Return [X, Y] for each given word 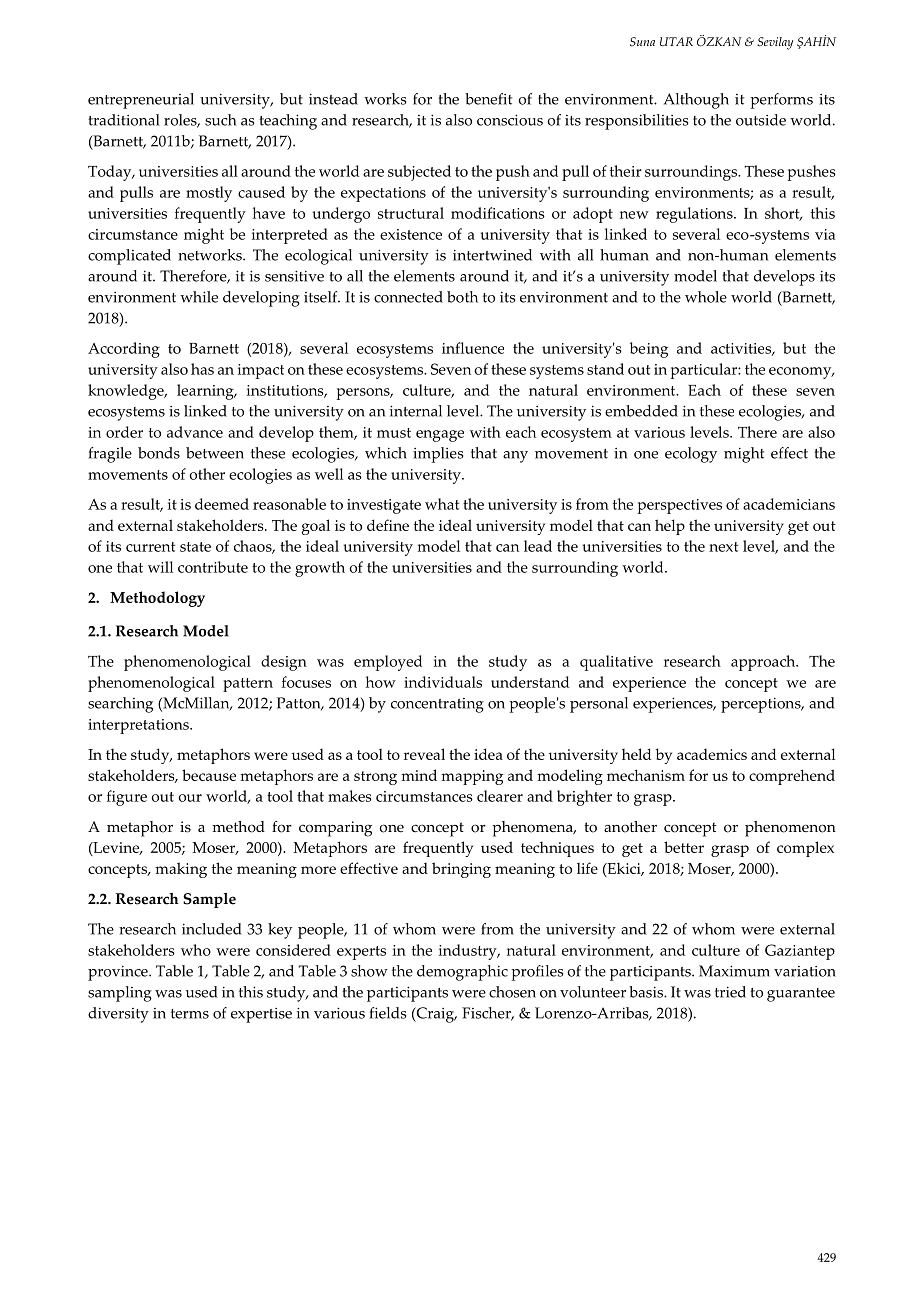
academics [712, 754]
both [462, 297]
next [723, 547]
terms [190, 1014]
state [195, 547]
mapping [472, 777]
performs [781, 101]
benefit [488, 99]
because [209, 775]
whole [706, 297]
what [442, 504]
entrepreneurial [141, 101]
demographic [462, 973]
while [199, 297]
